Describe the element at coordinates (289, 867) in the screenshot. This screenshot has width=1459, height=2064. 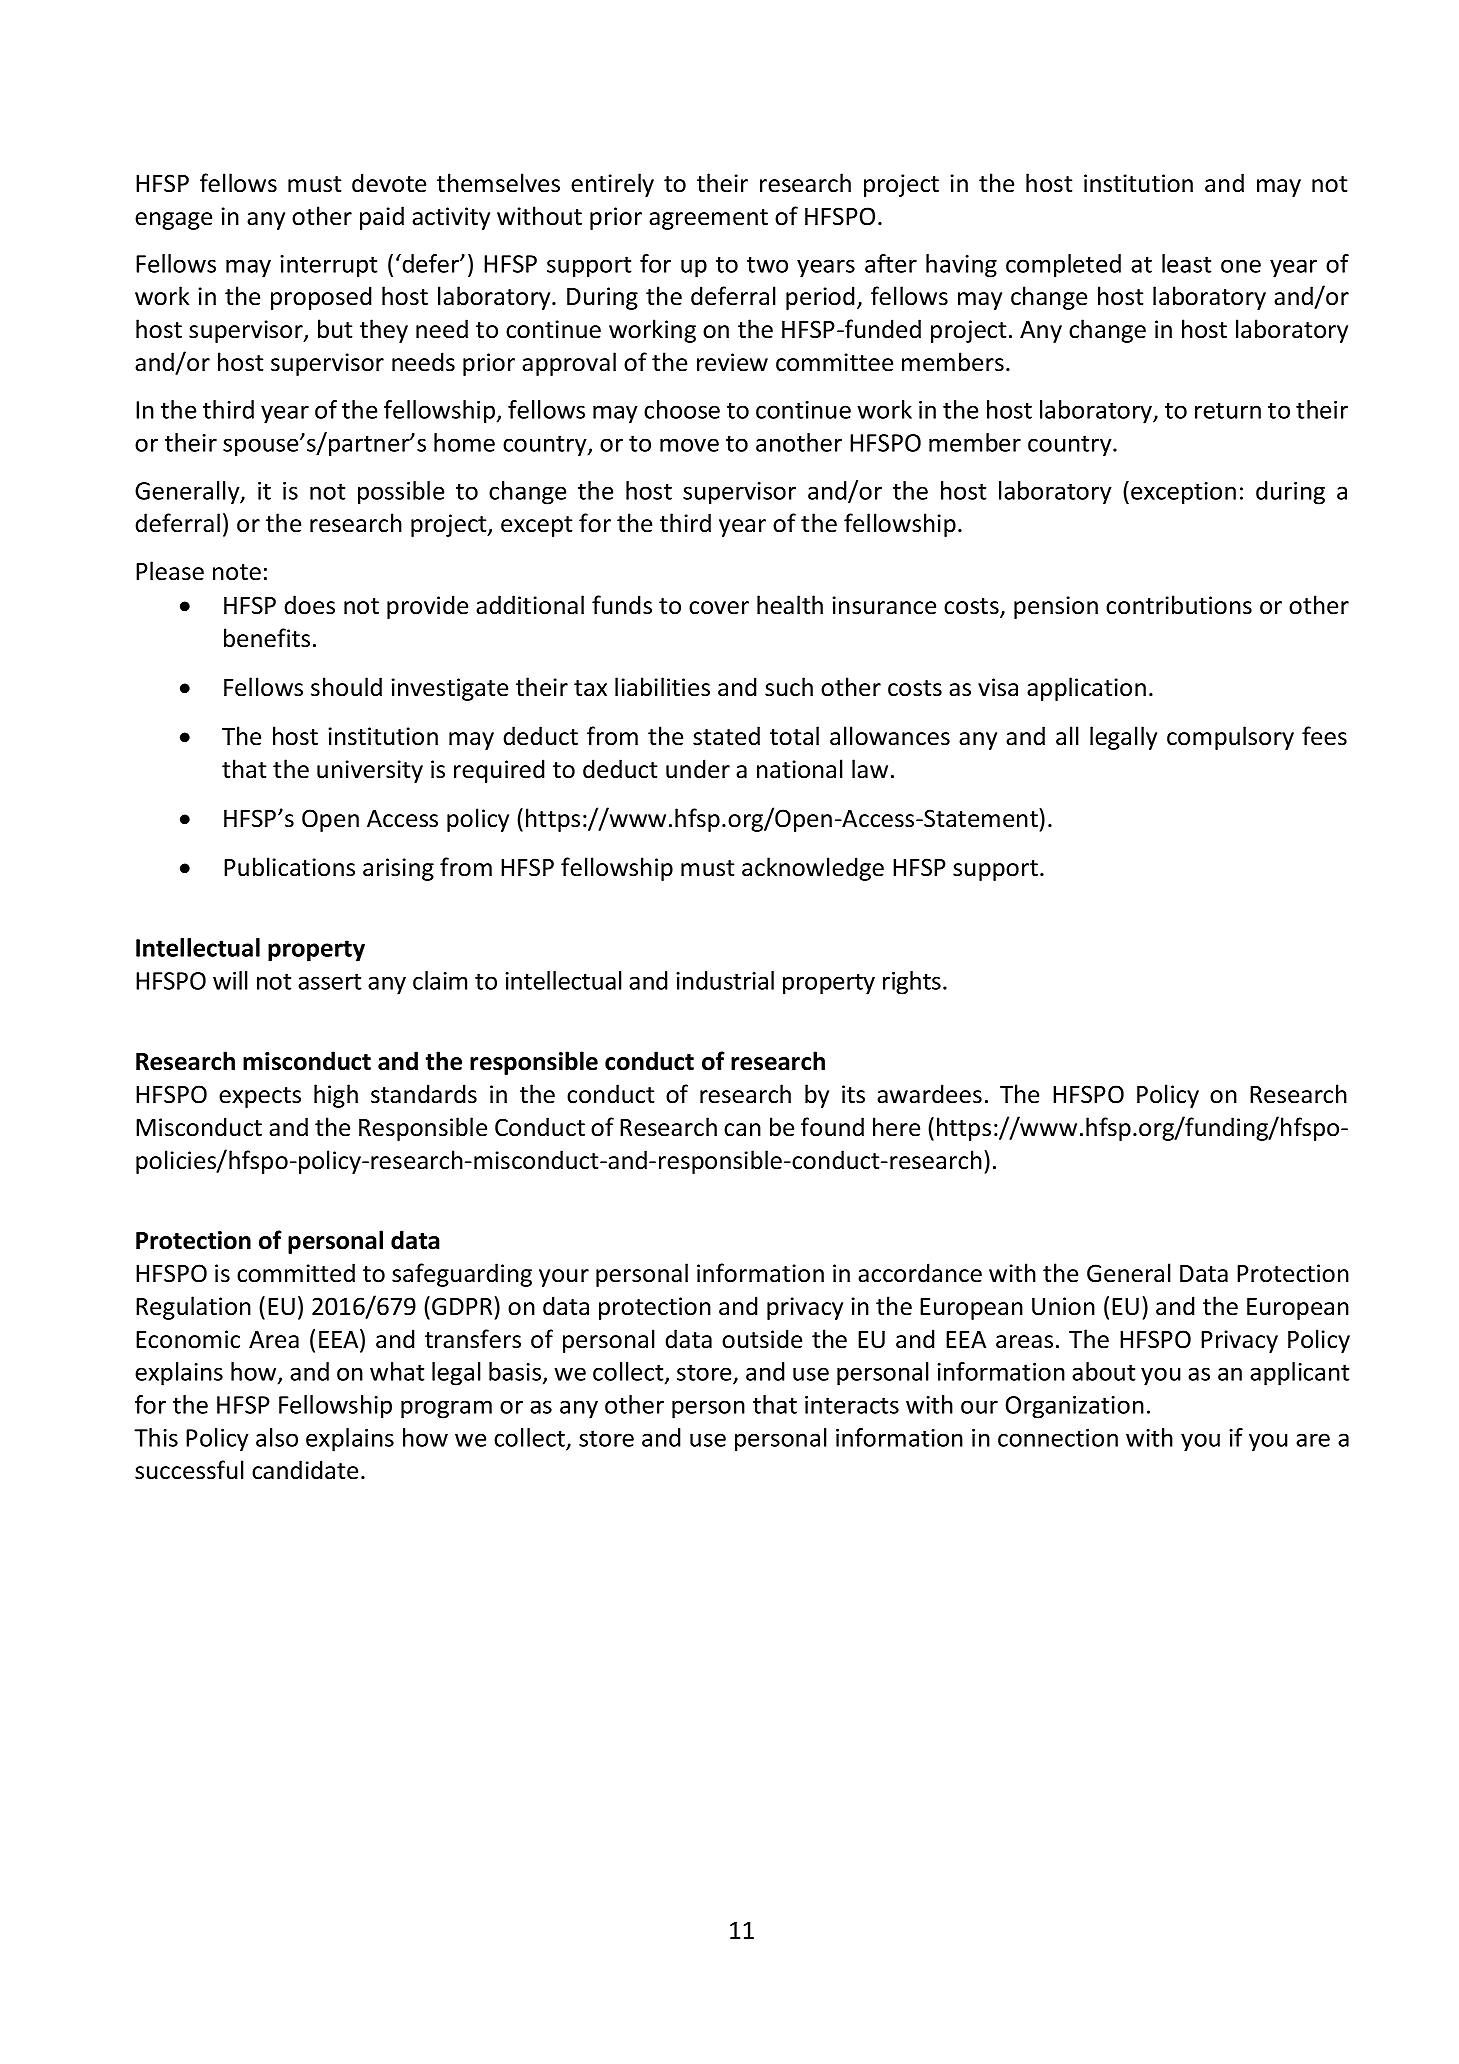
I see `Publications` at that location.
